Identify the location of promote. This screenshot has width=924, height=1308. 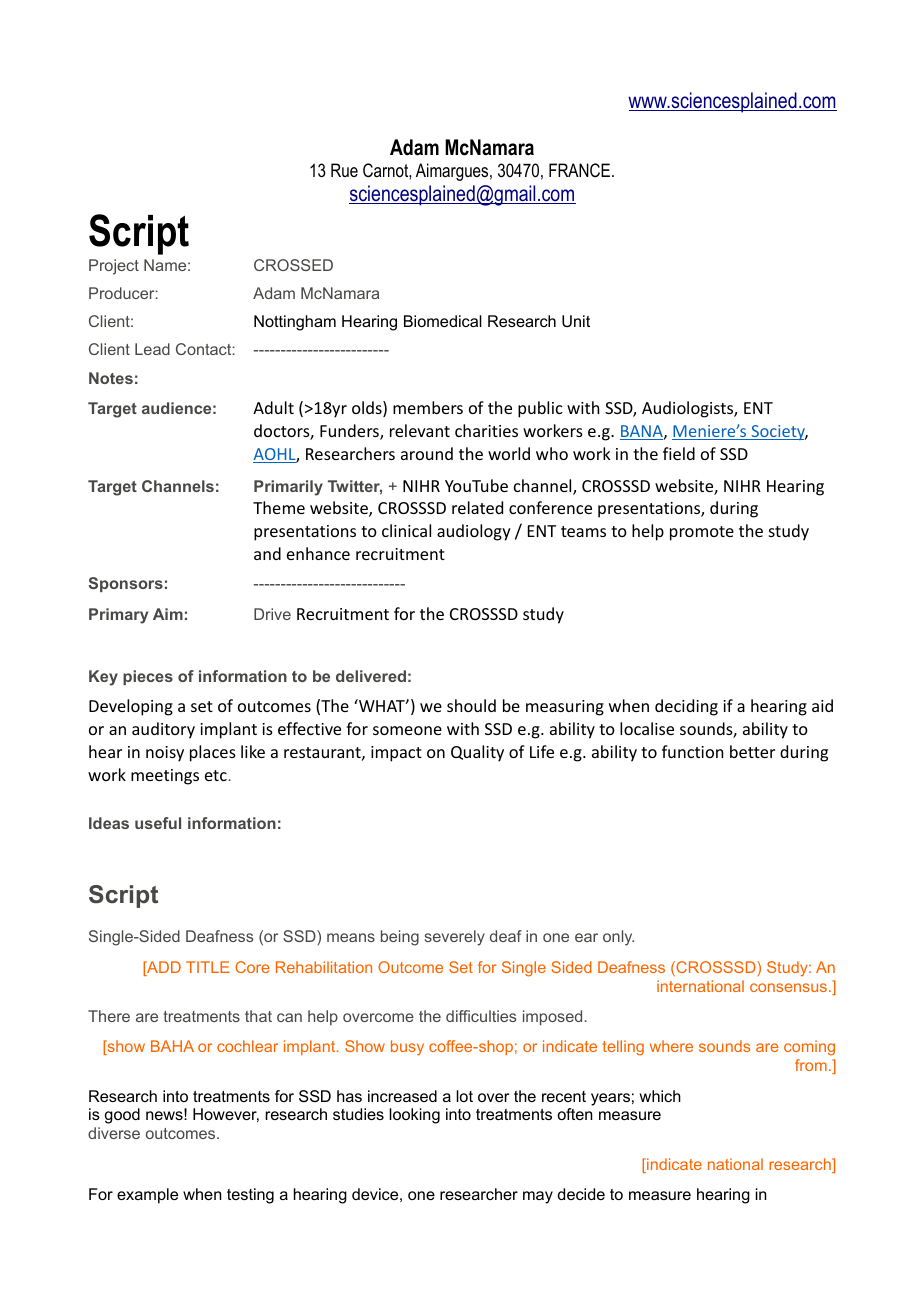
(702, 533).
